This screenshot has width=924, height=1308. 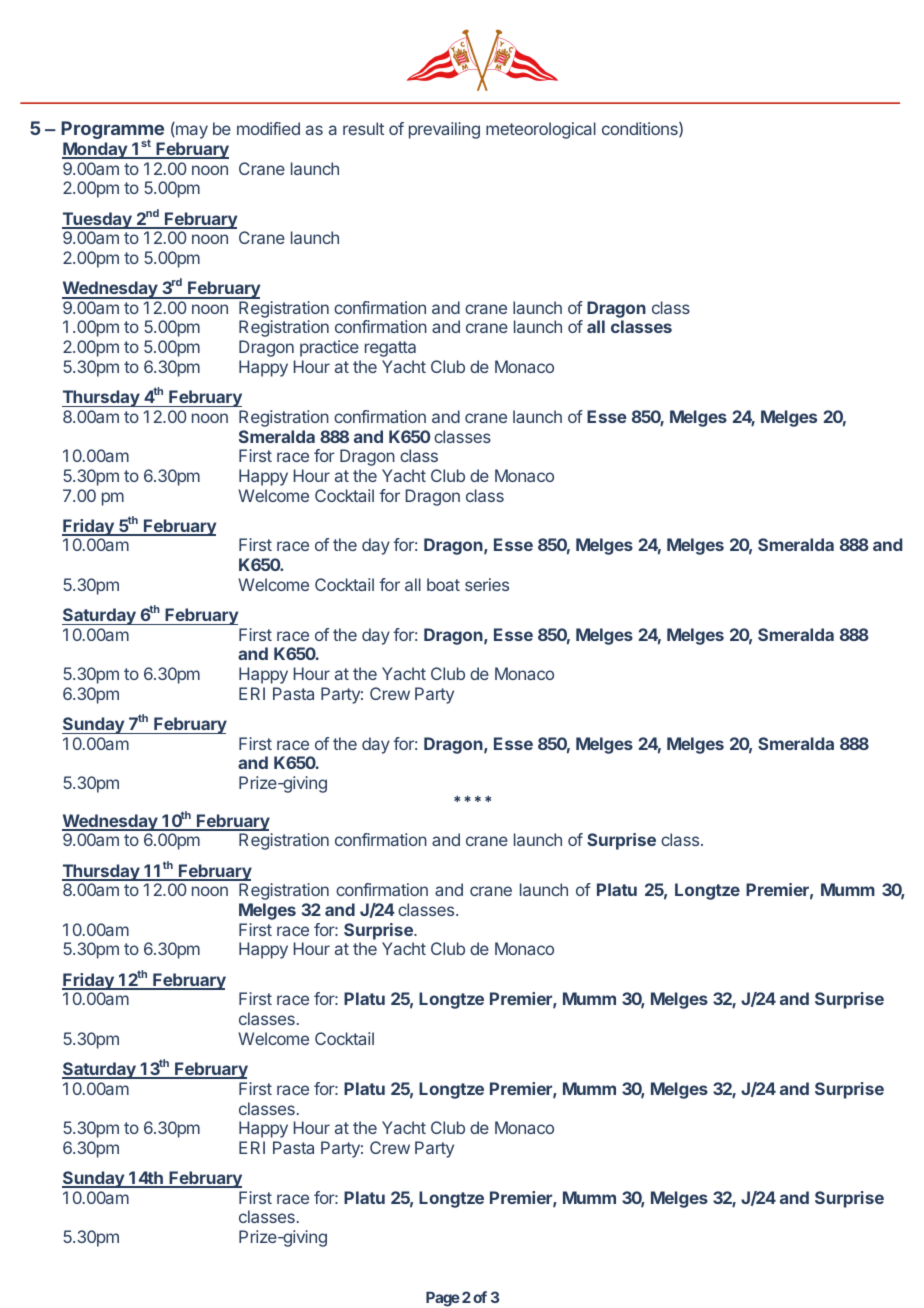 What do you see at coordinates (443, 584) in the screenshot?
I see `boat` at bounding box center [443, 584].
